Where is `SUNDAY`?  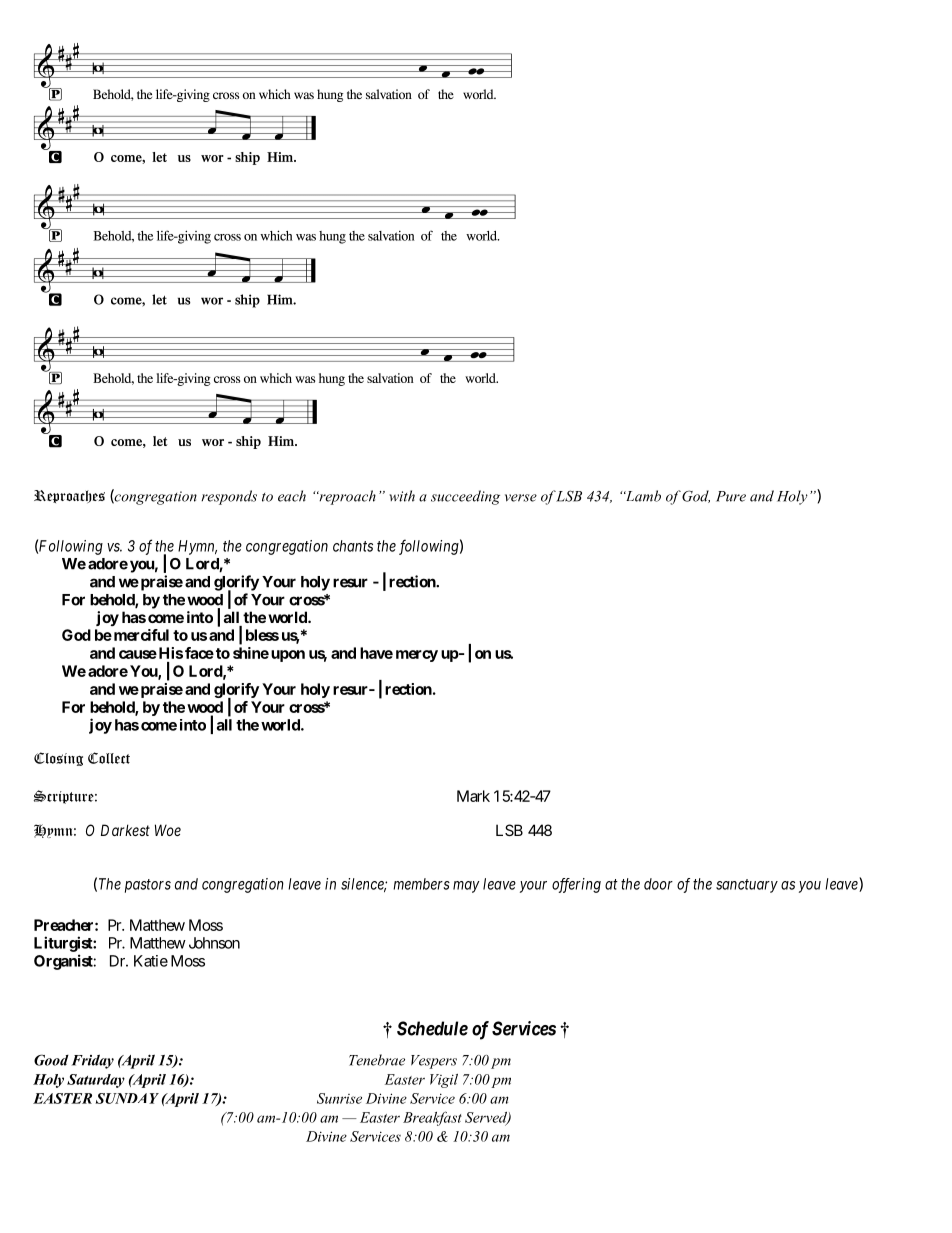 SUNDAY is located at coordinates (127, 1098).
